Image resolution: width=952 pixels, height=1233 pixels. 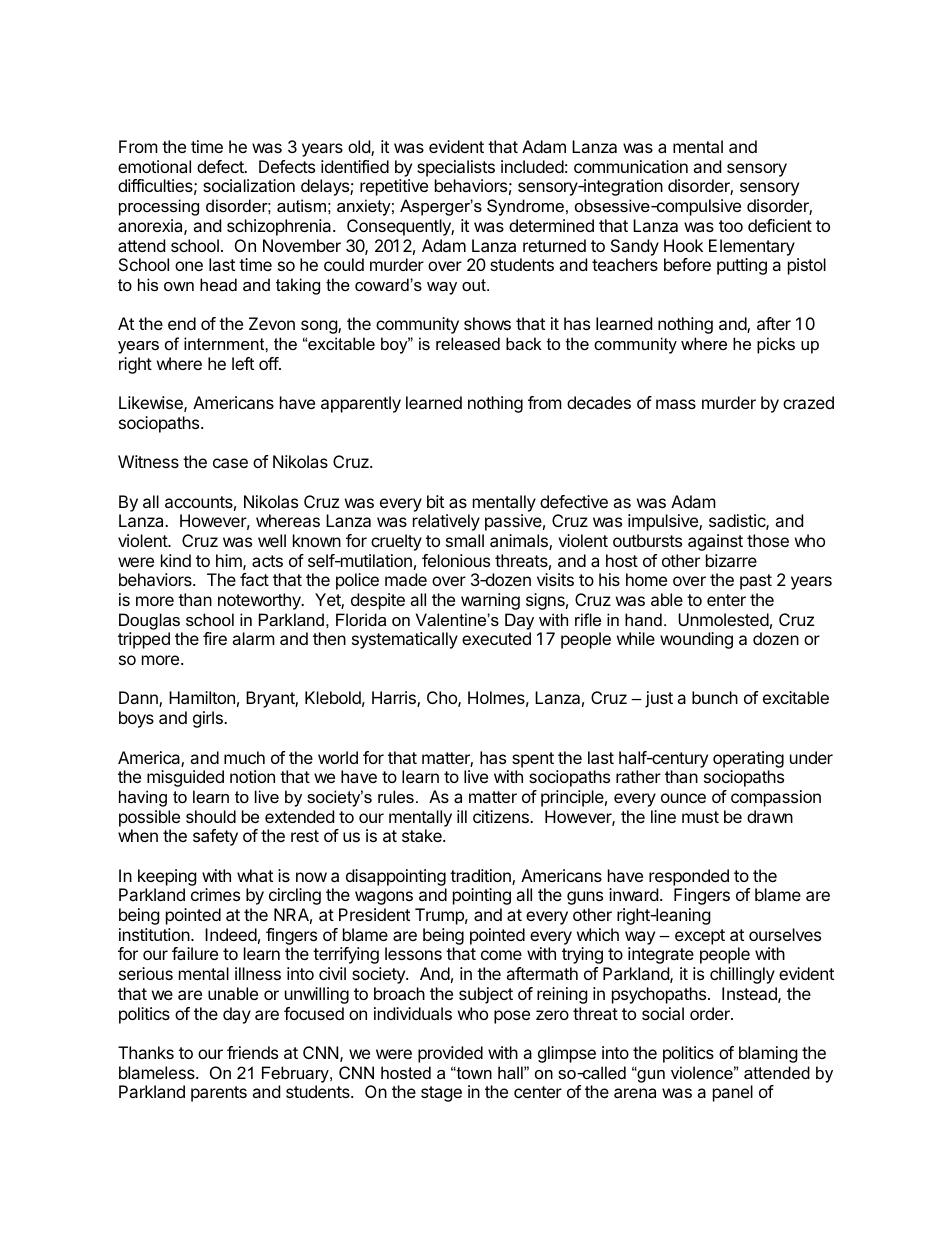 What do you see at coordinates (723, 619) in the page?
I see `Unmolested` at bounding box center [723, 619].
